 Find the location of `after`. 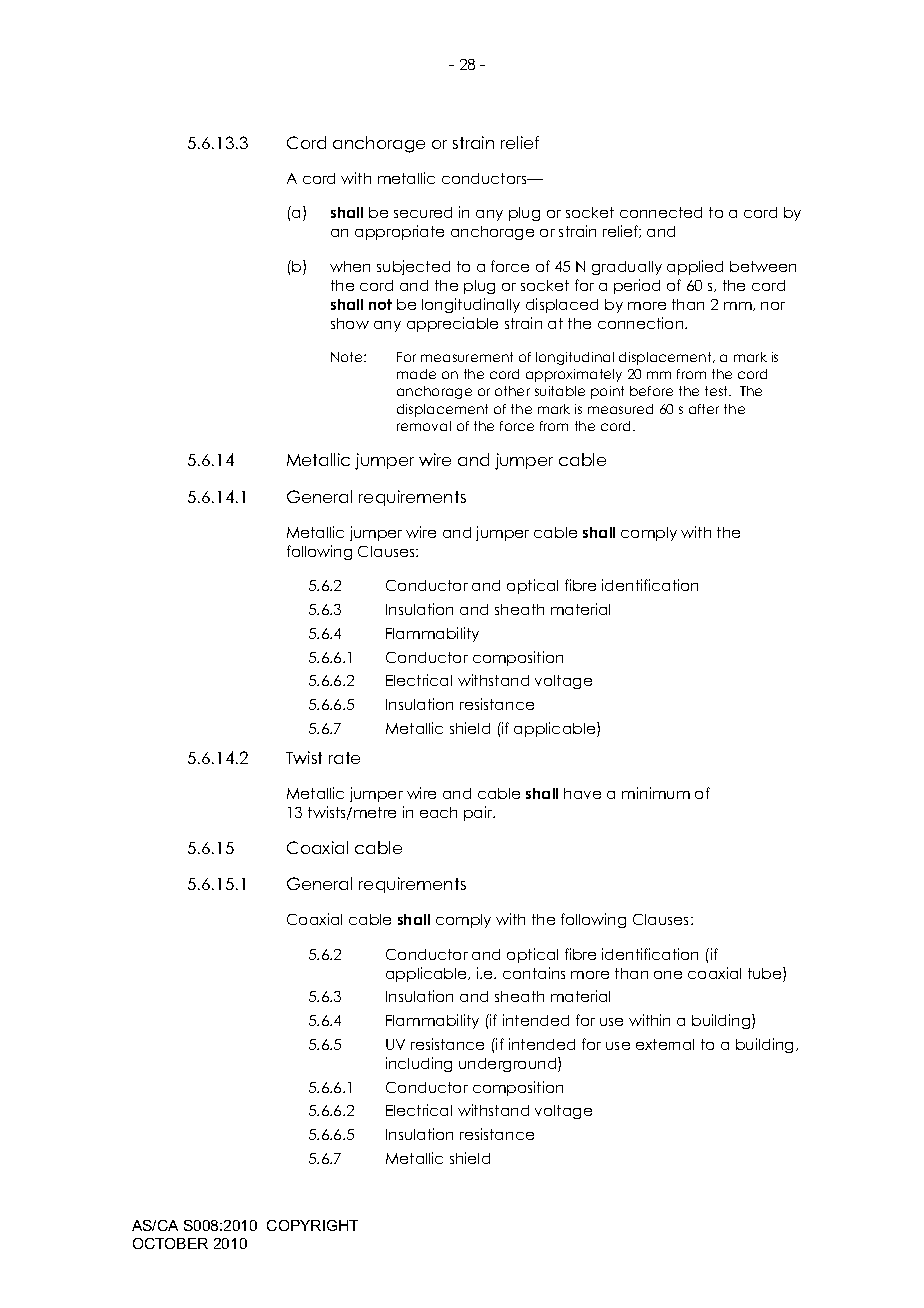

after is located at coordinates (704, 409).
